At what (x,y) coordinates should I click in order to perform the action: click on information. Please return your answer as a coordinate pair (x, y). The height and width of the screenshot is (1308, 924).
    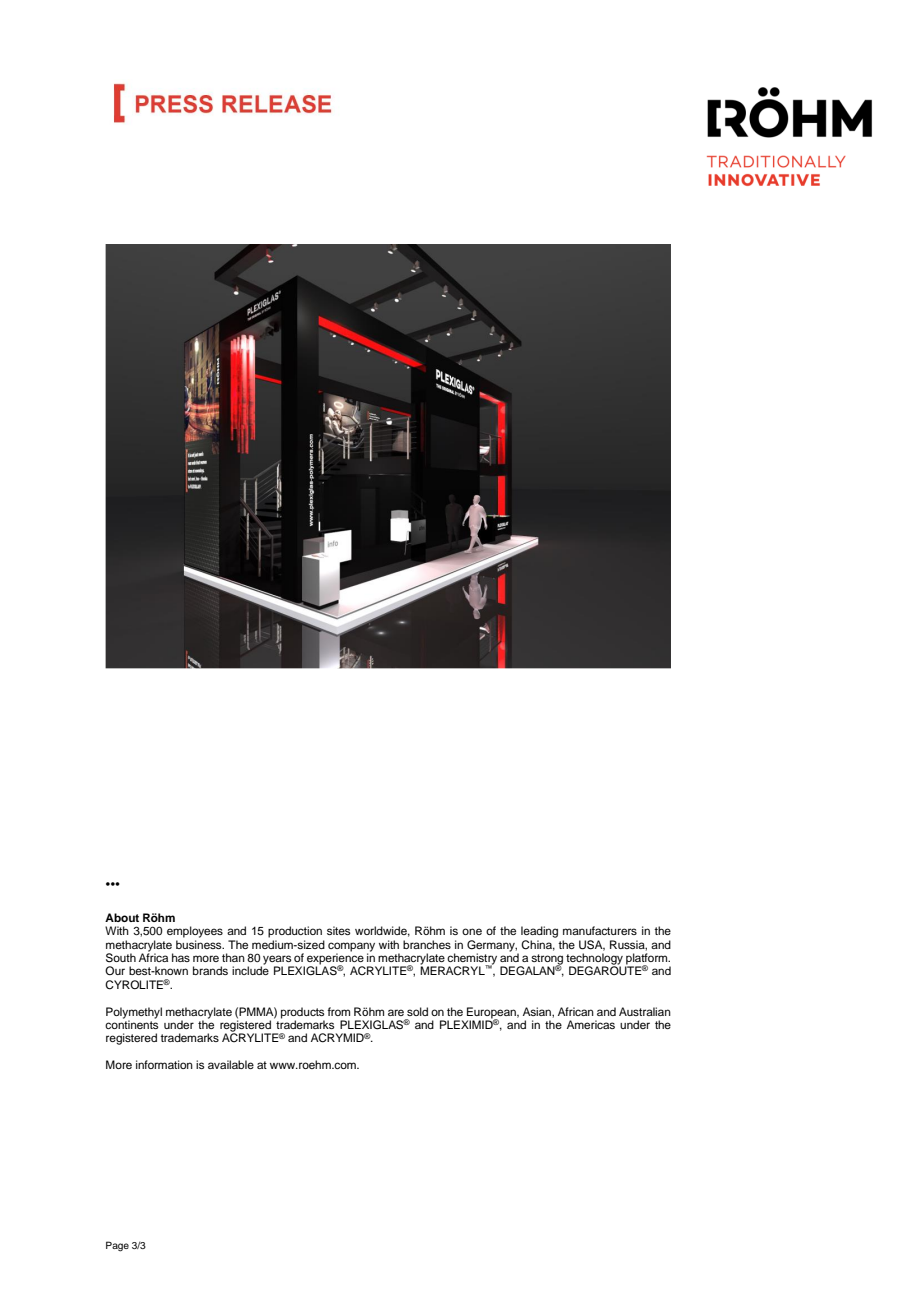
    Looking at the image, I should click on (164, 1064).
